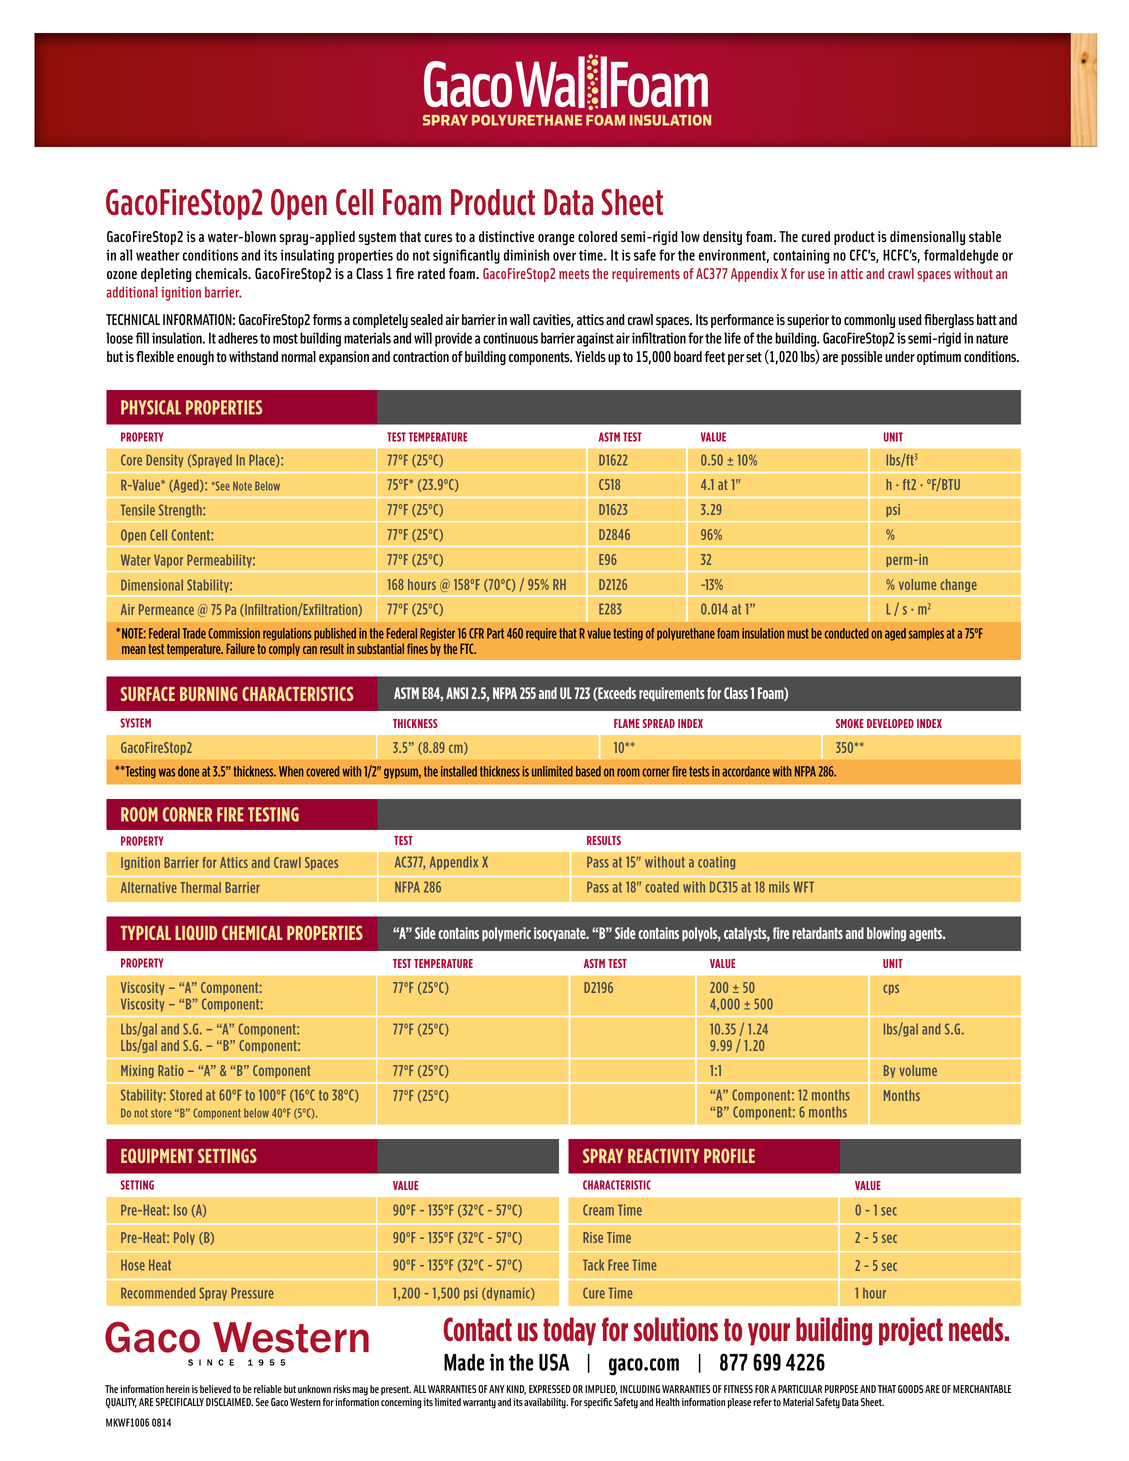 Image resolution: width=1129 pixels, height=1461 pixels. Describe the element at coordinates (166, 275) in the screenshot. I see `depleting` at that location.
